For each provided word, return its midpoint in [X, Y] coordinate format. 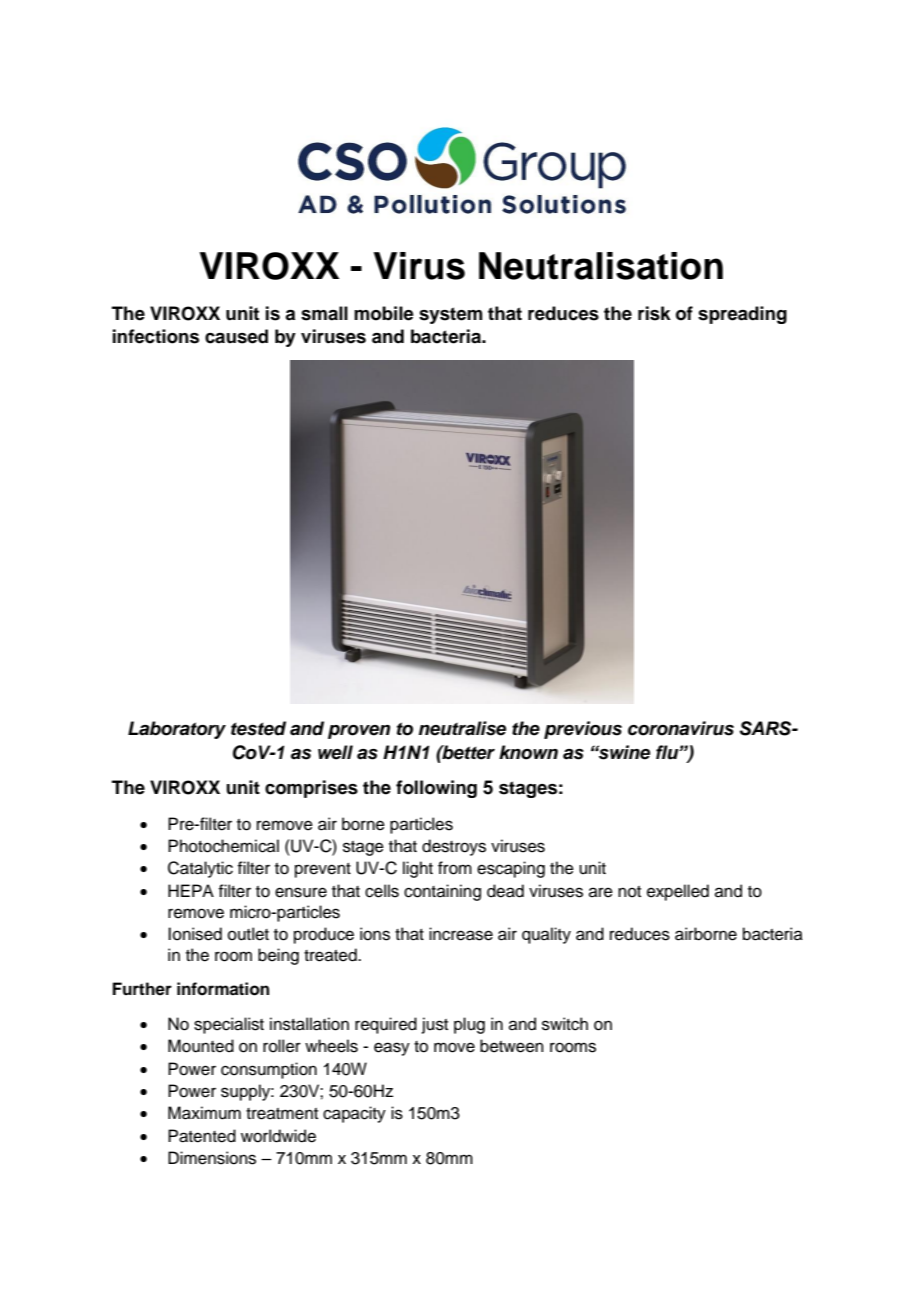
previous [583, 730]
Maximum [204, 1113]
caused [236, 336]
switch [565, 1024]
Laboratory [177, 730]
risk [654, 313]
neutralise [462, 728]
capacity [354, 1114]
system [450, 315]
